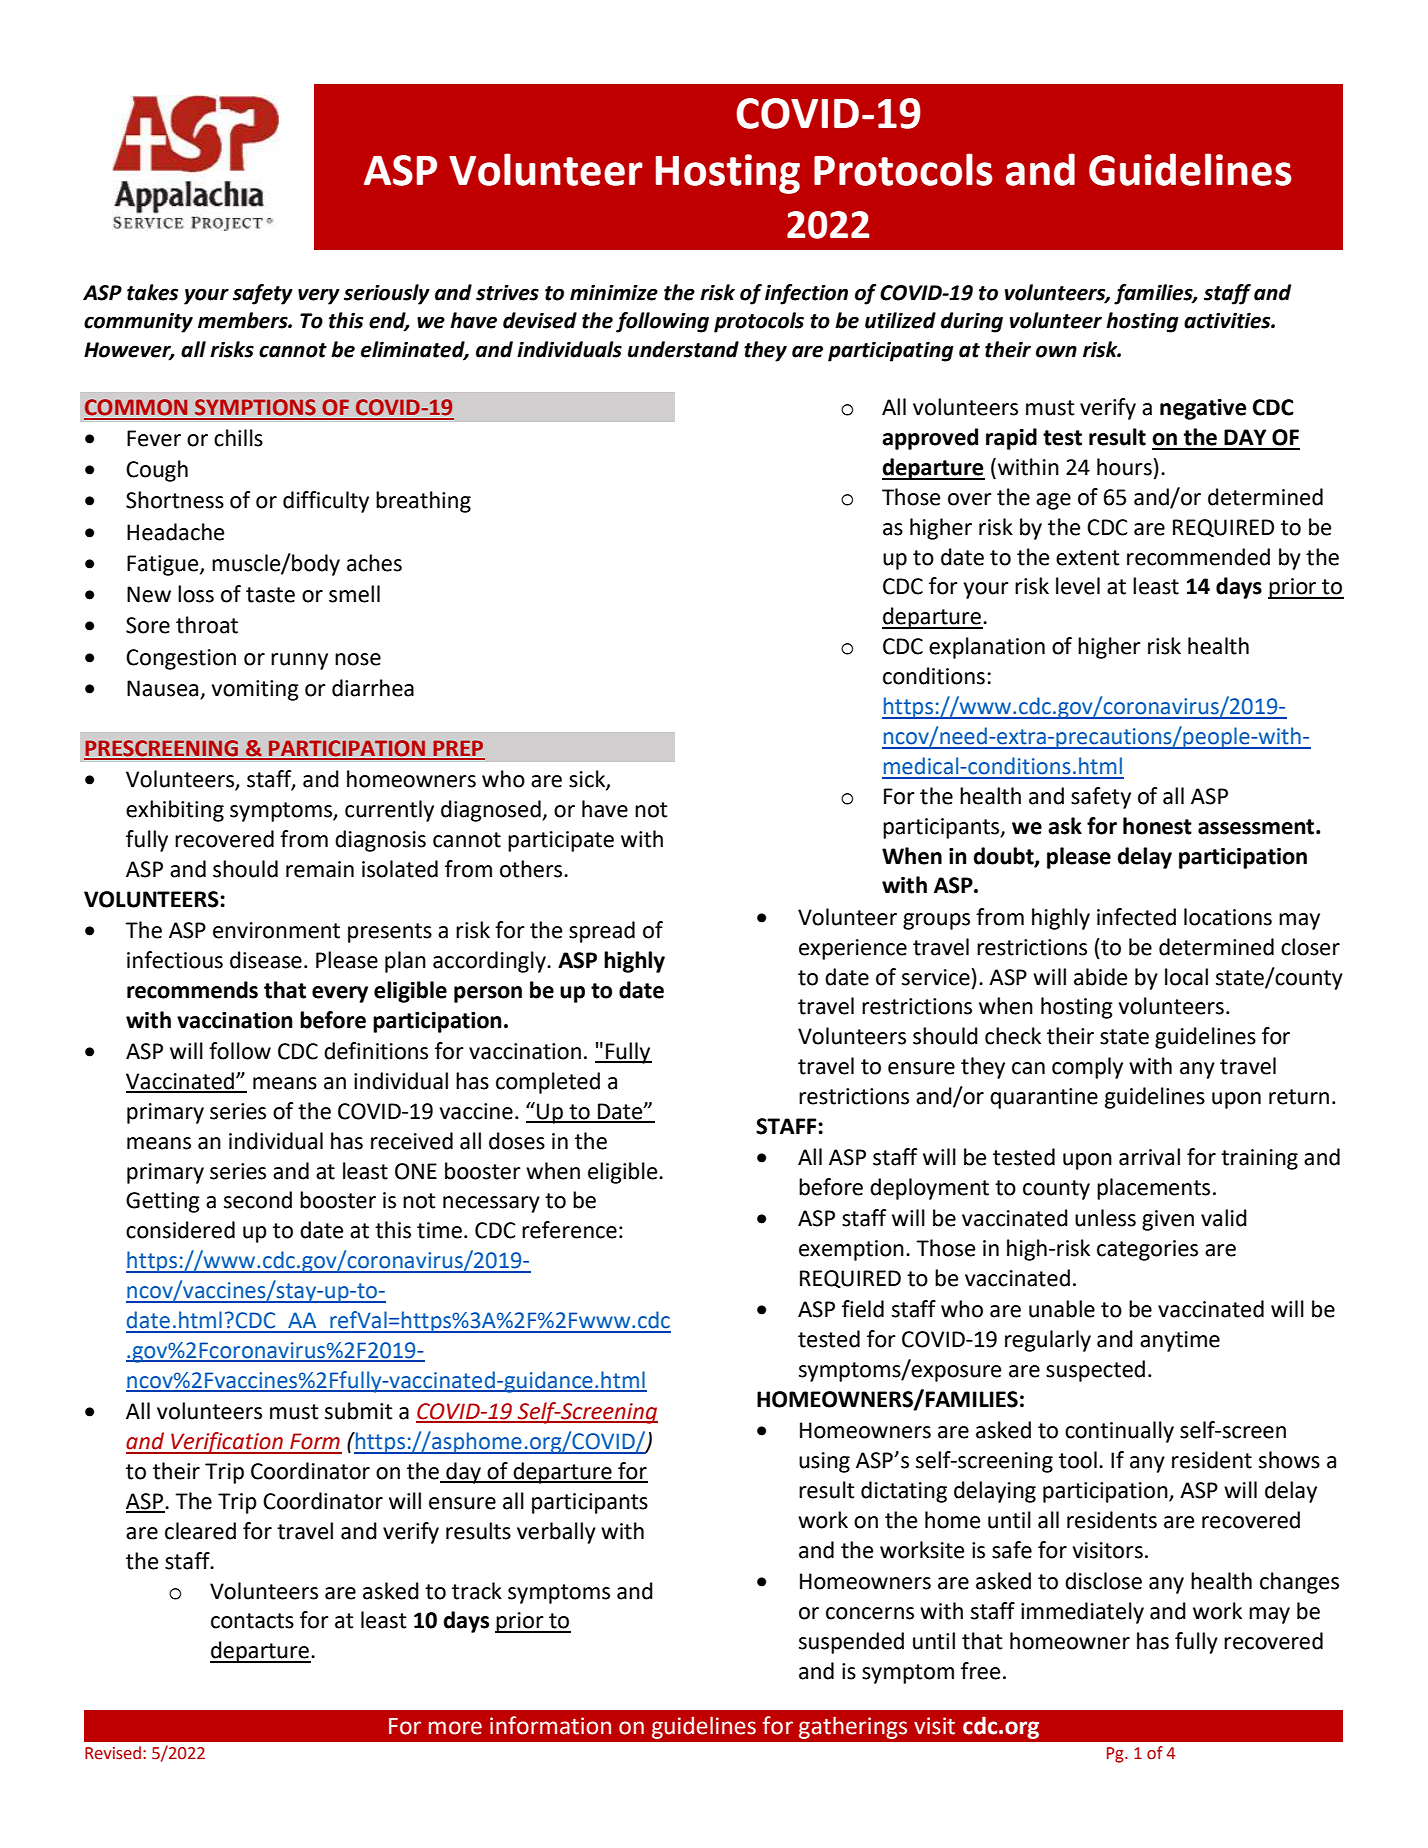 Image resolution: width=1428 pixels, height=1848 pixels. Describe the element at coordinates (252, 1621) in the document. I see `contacts` at that location.
